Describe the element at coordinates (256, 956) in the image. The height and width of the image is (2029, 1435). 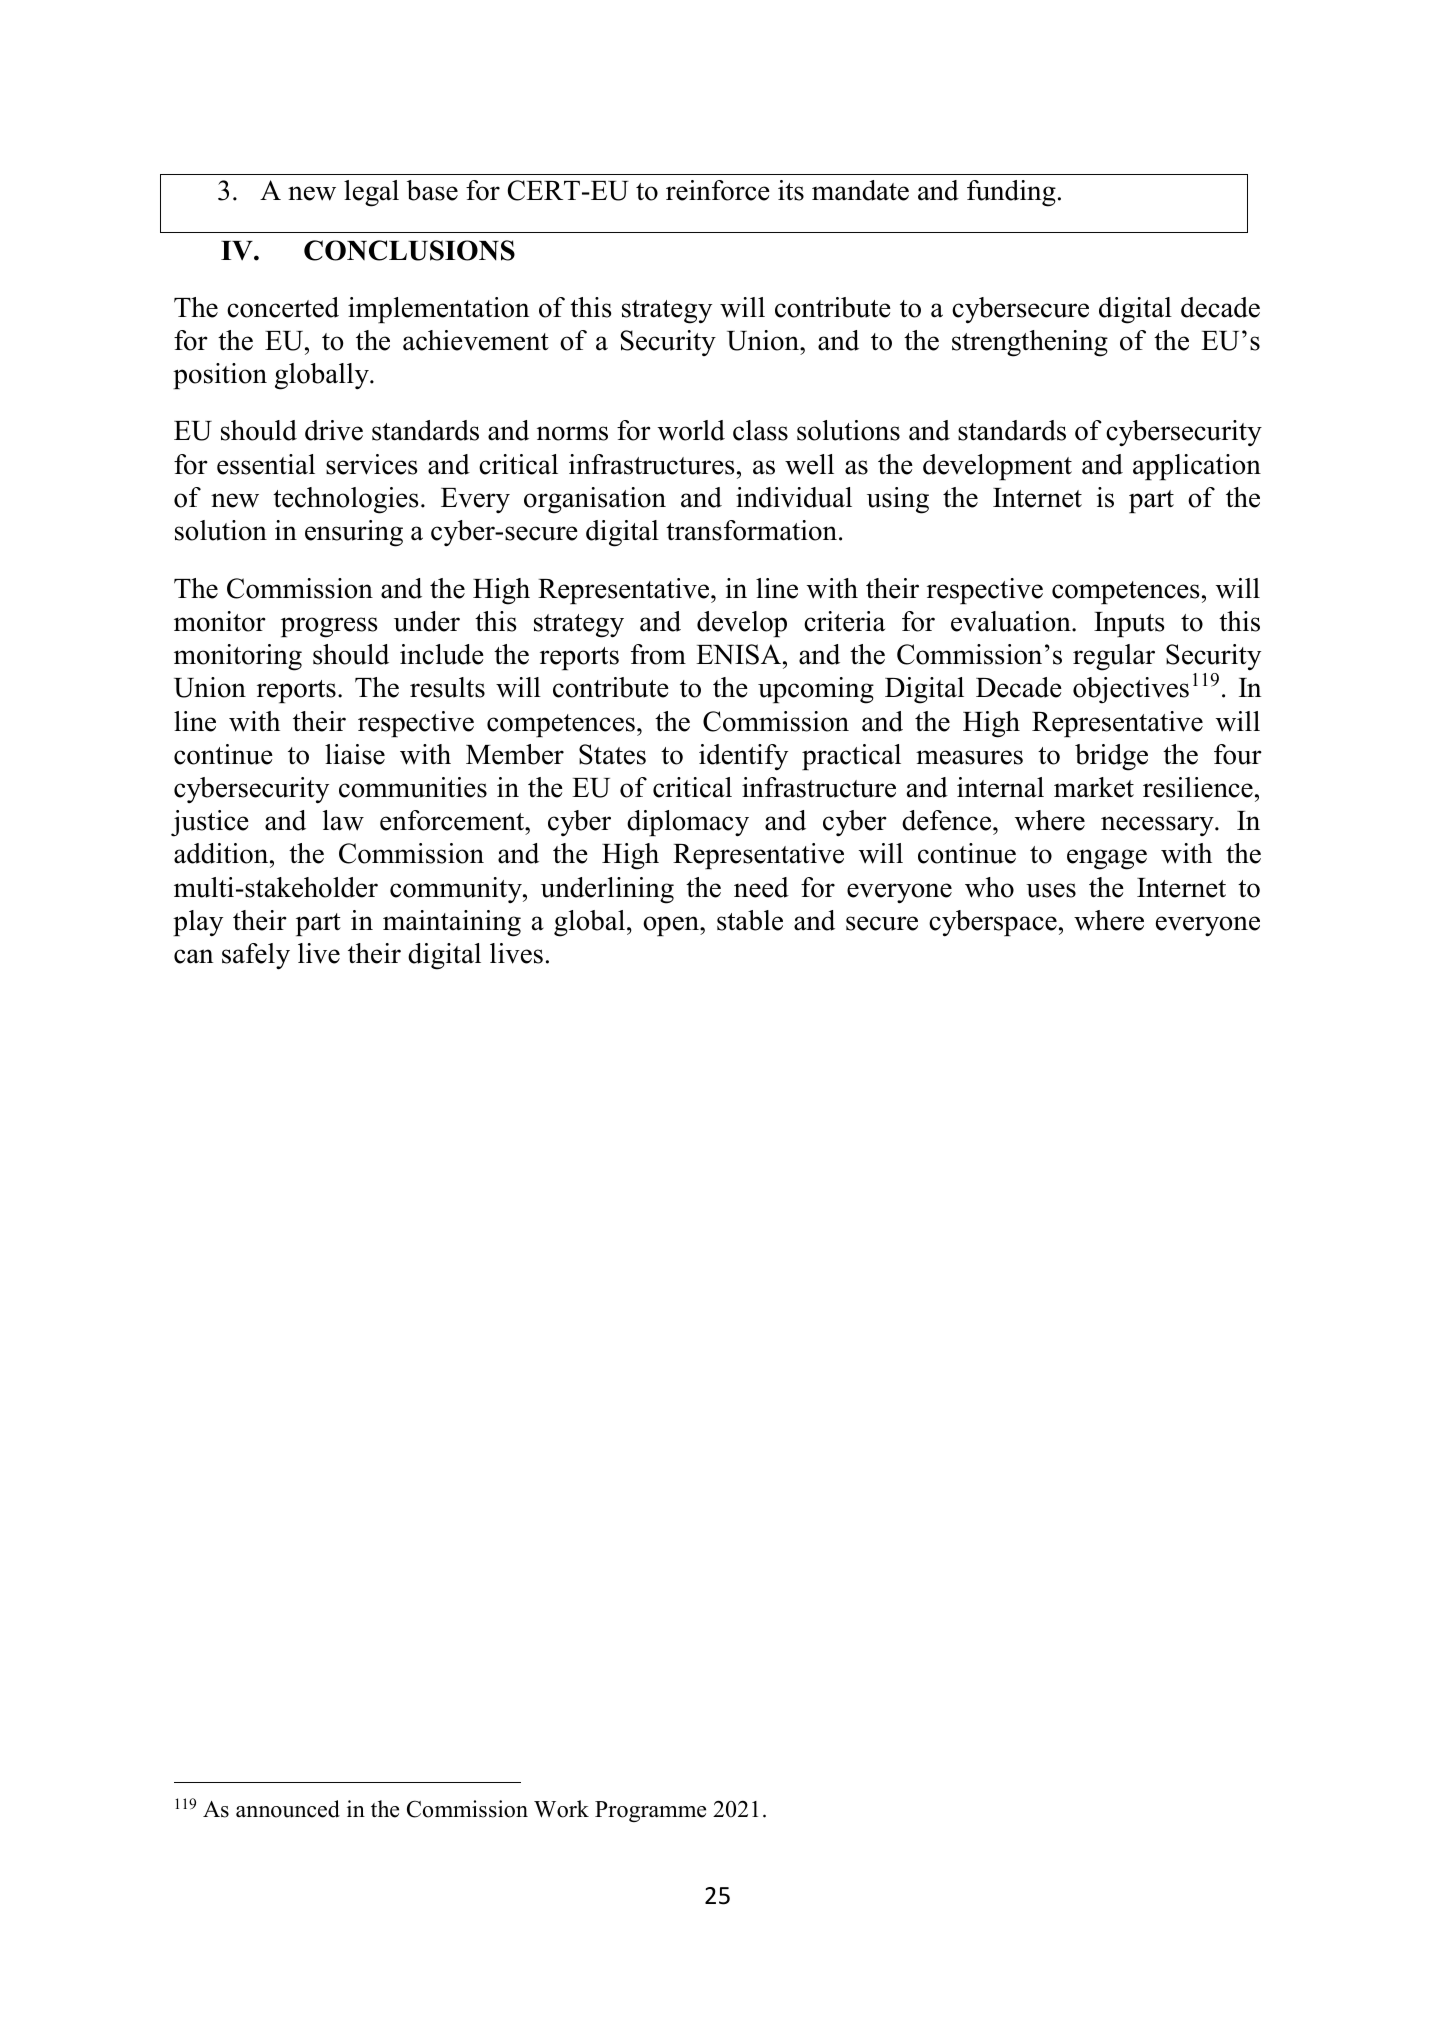
I see `safely` at that location.
